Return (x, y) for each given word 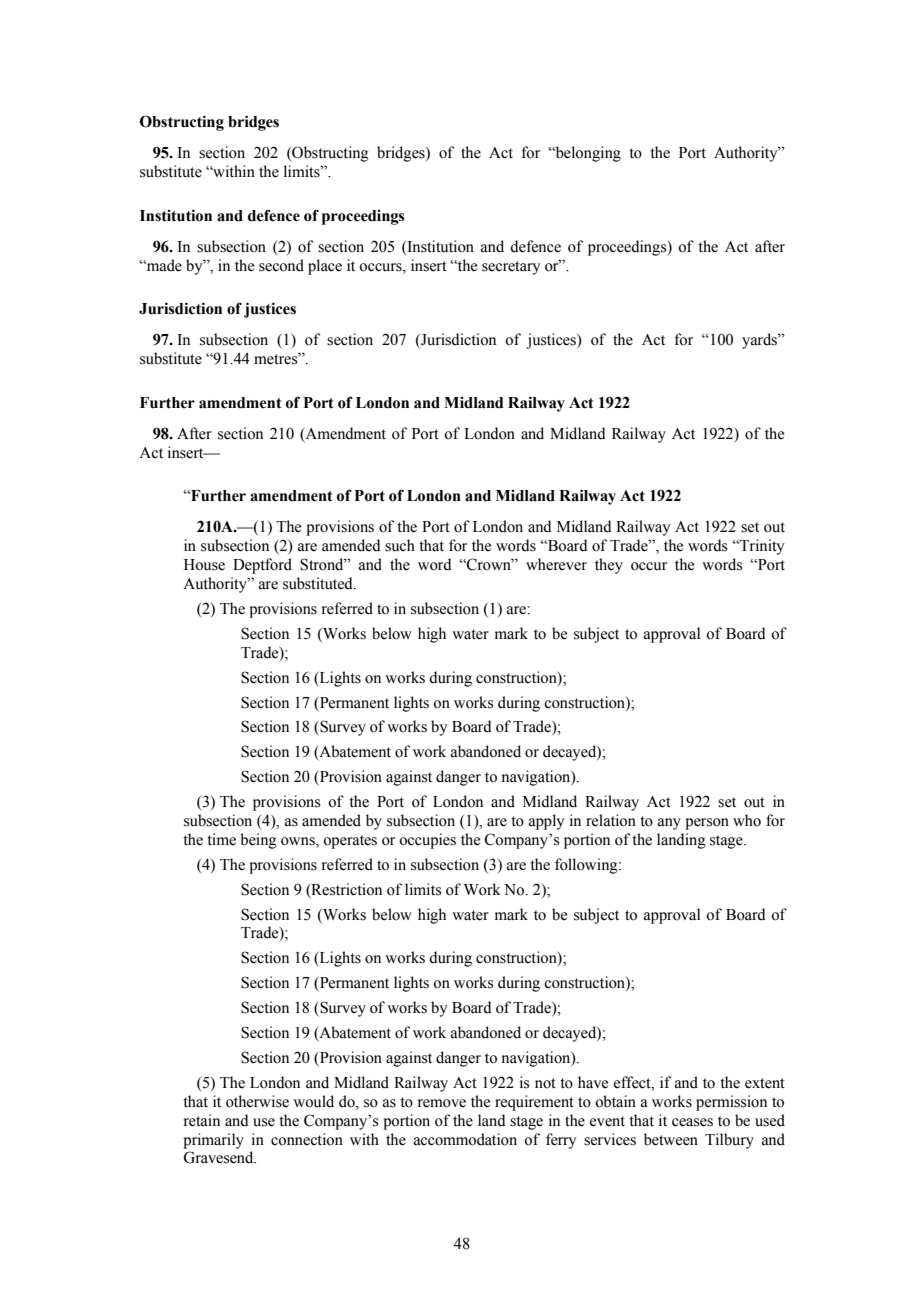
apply (546, 822)
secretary (511, 268)
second (281, 265)
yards (761, 341)
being (258, 841)
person (707, 824)
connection (307, 1139)
